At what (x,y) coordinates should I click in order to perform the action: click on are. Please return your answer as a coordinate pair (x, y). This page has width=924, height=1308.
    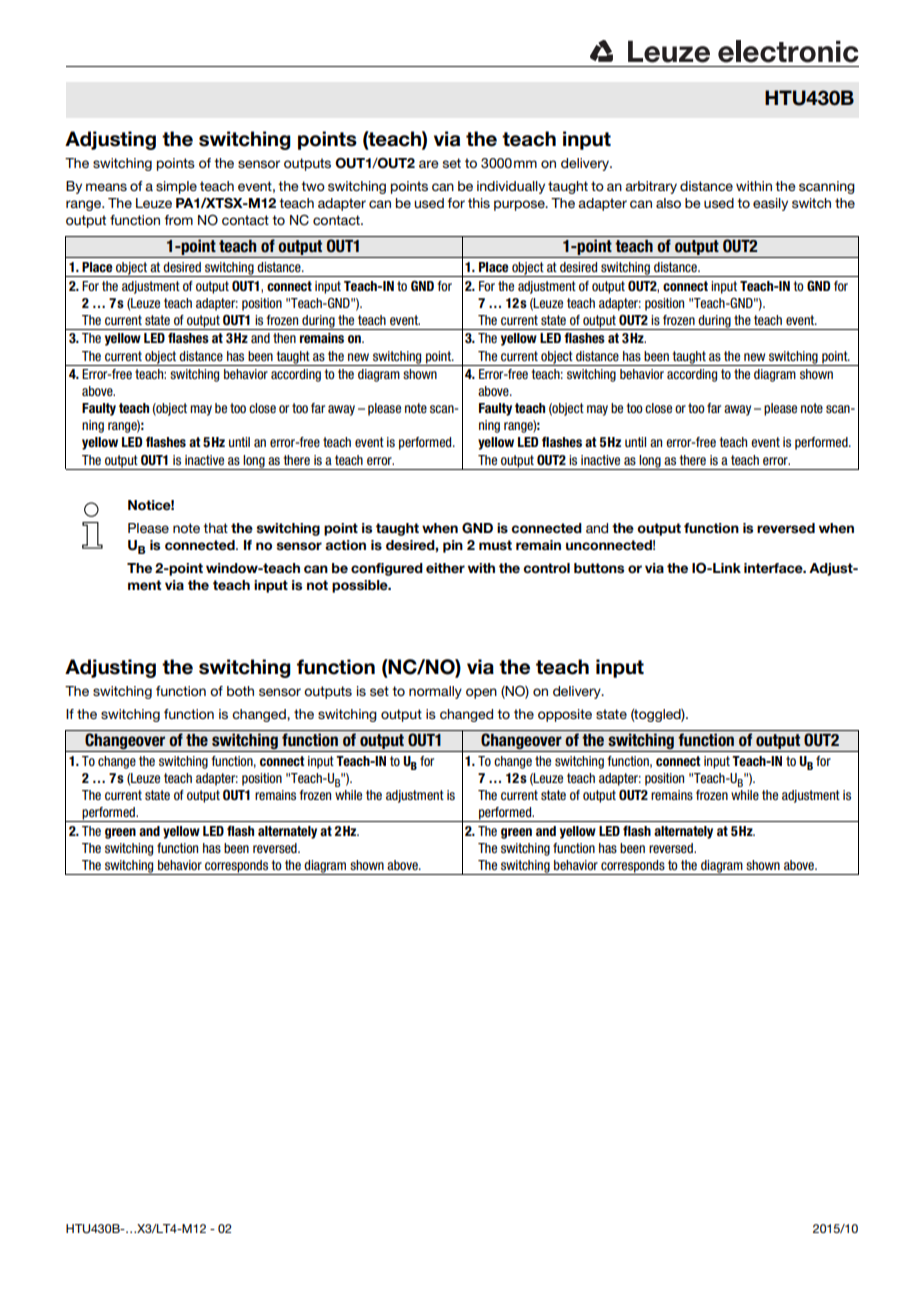
    Looking at the image, I should click on (429, 164).
